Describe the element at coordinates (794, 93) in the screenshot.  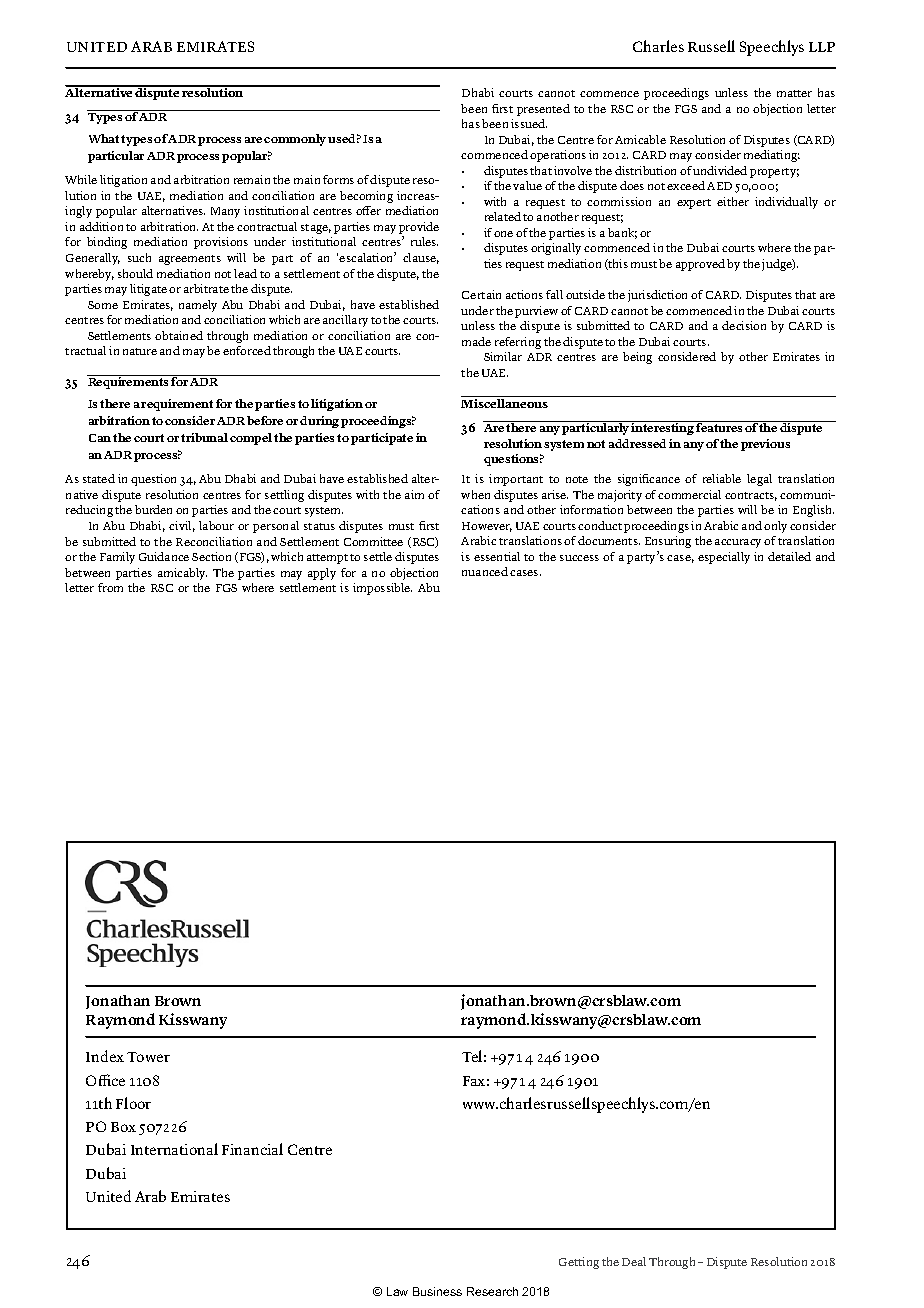
I see `matter` at that location.
